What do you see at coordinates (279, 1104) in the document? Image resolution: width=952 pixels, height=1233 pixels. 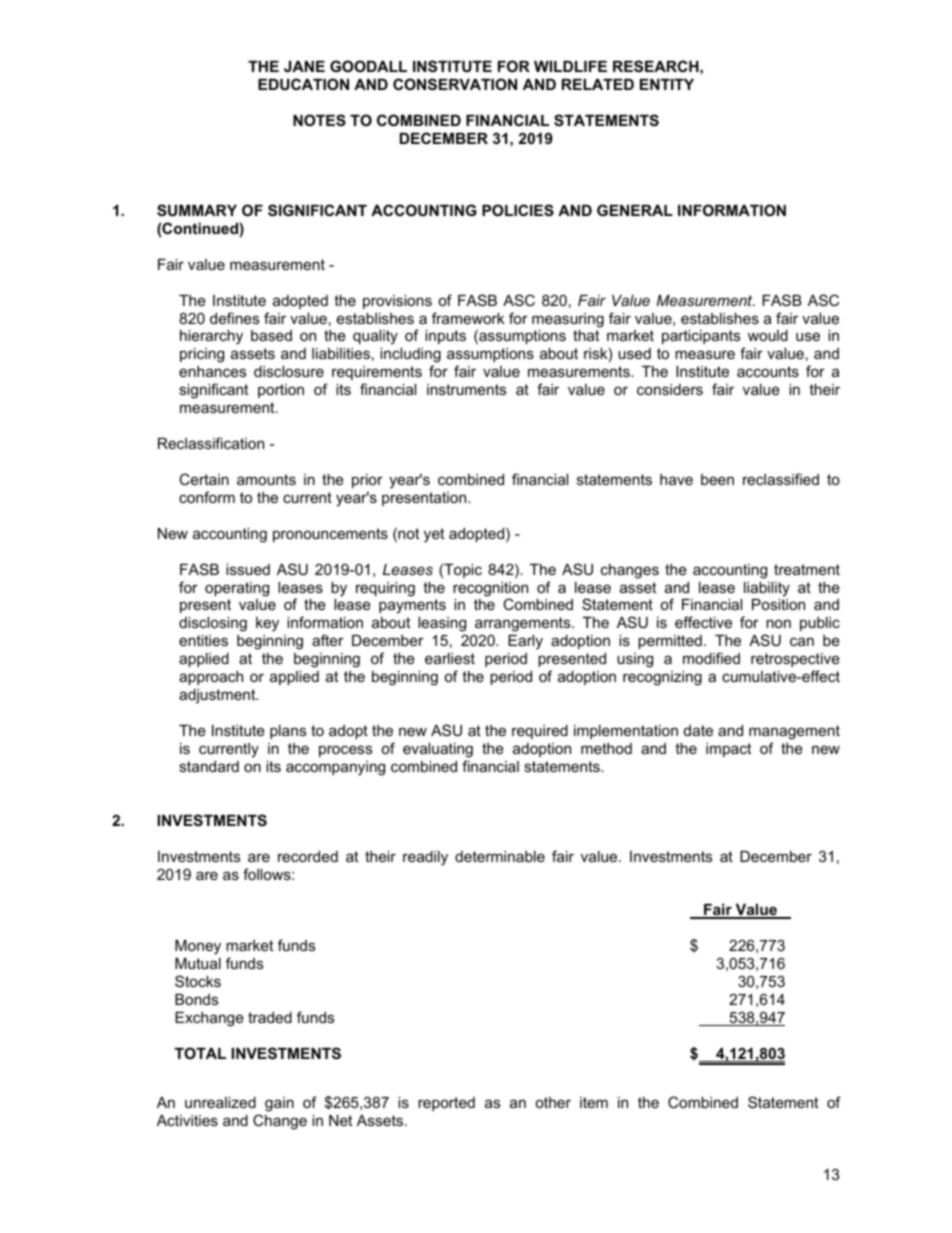 I see `gain` at bounding box center [279, 1104].
